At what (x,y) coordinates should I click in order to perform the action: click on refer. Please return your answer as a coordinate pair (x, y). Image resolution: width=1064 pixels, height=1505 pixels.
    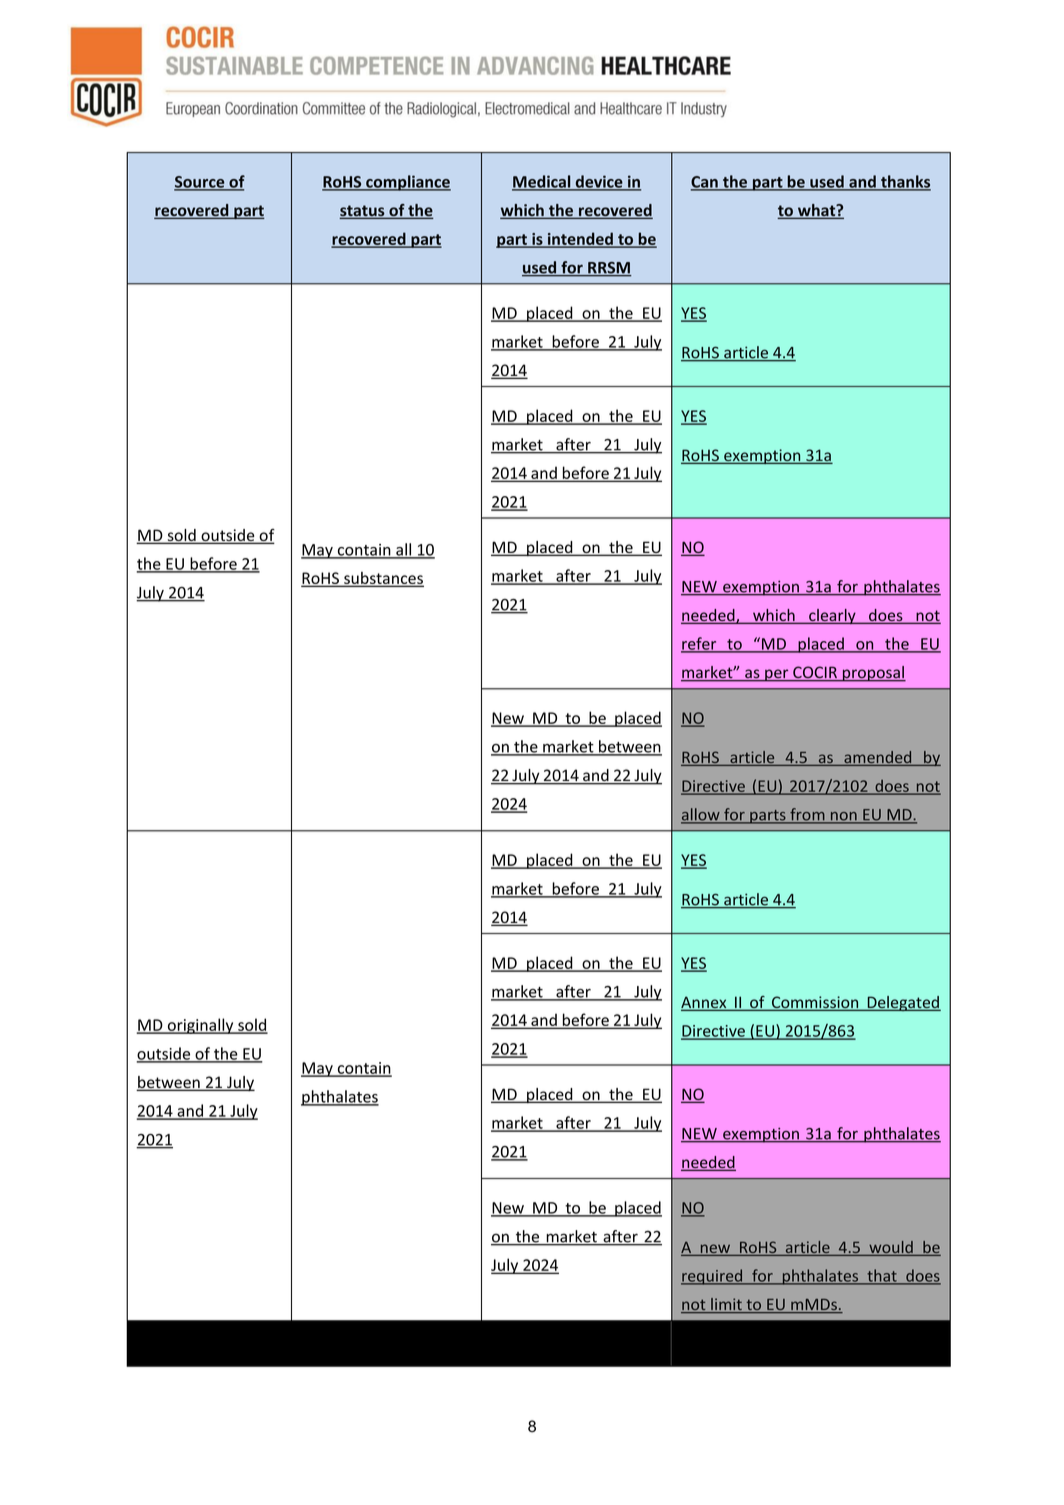
    Looking at the image, I should click on (700, 644).
